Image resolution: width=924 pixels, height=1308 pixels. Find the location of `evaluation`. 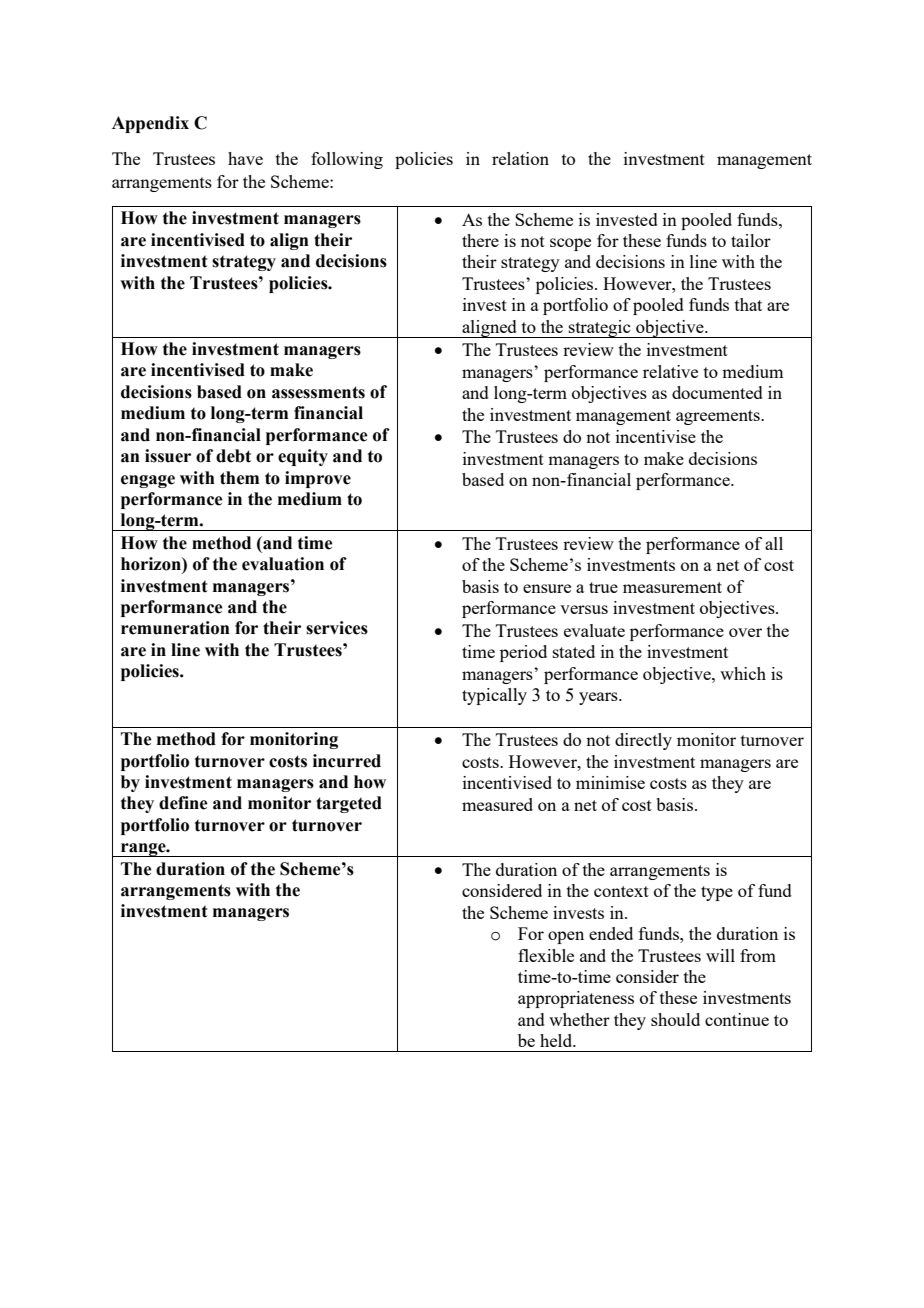

evaluation is located at coordinates (283, 564).
